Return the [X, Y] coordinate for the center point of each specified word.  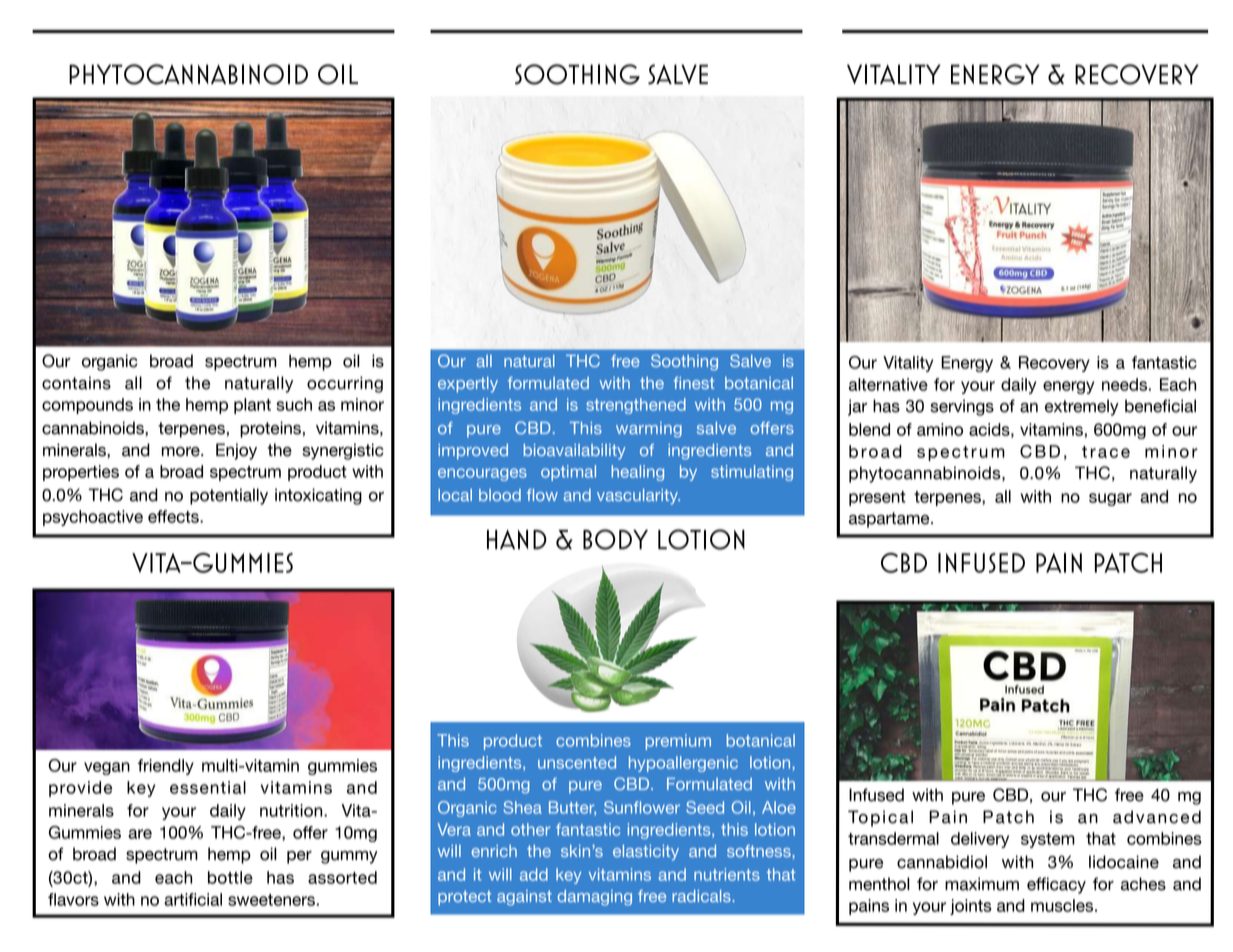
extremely [1082, 407]
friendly [166, 767]
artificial [193, 899]
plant [252, 406]
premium [678, 742]
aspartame [890, 520]
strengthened [636, 406]
